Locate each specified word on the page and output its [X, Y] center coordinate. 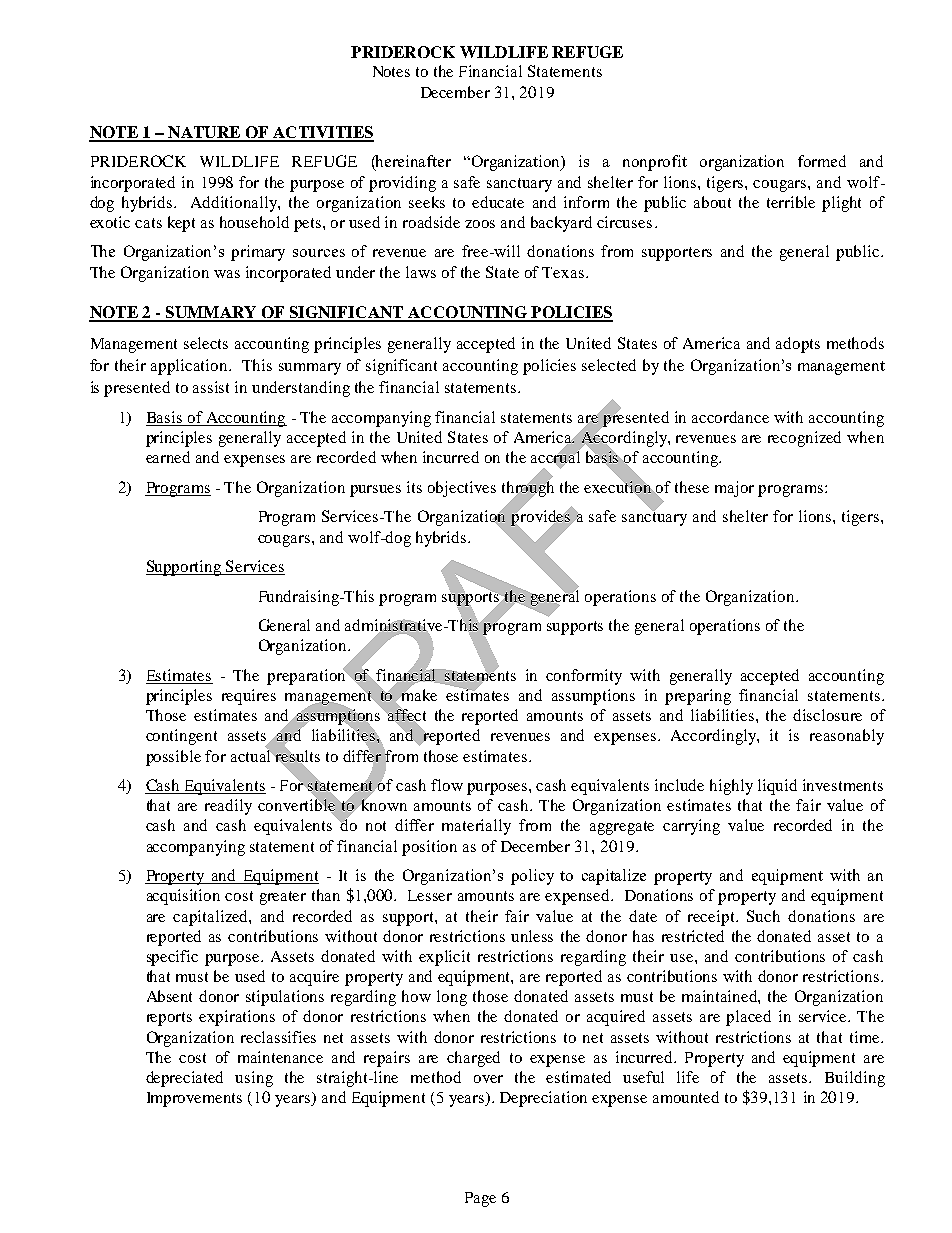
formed [822, 161]
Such [763, 916]
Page [480, 1199]
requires [249, 697]
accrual [555, 457]
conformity [584, 677]
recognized [804, 439]
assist [211, 387]
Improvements [194, 1099]
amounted [686, 1097]
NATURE [204, 133]
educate [498, 202]
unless [532, 936]
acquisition [183, 897]
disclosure [827, 715]
